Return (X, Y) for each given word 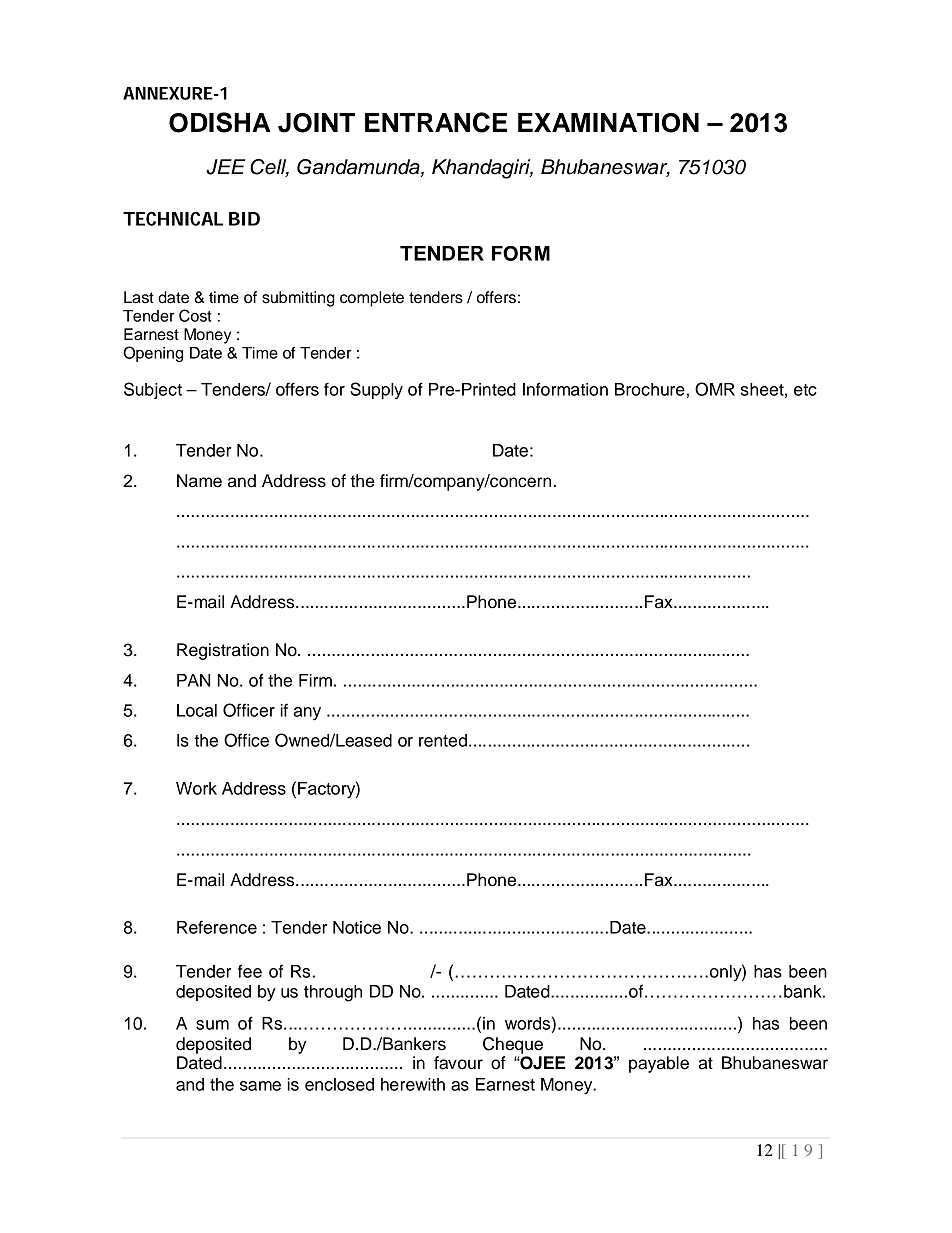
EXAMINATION (608, 123)
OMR (715, 389)
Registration (223, 651)
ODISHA (219, 122)
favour (458, 1063)
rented (443, 740)
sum (212, 1025)
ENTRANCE (436, 122)
